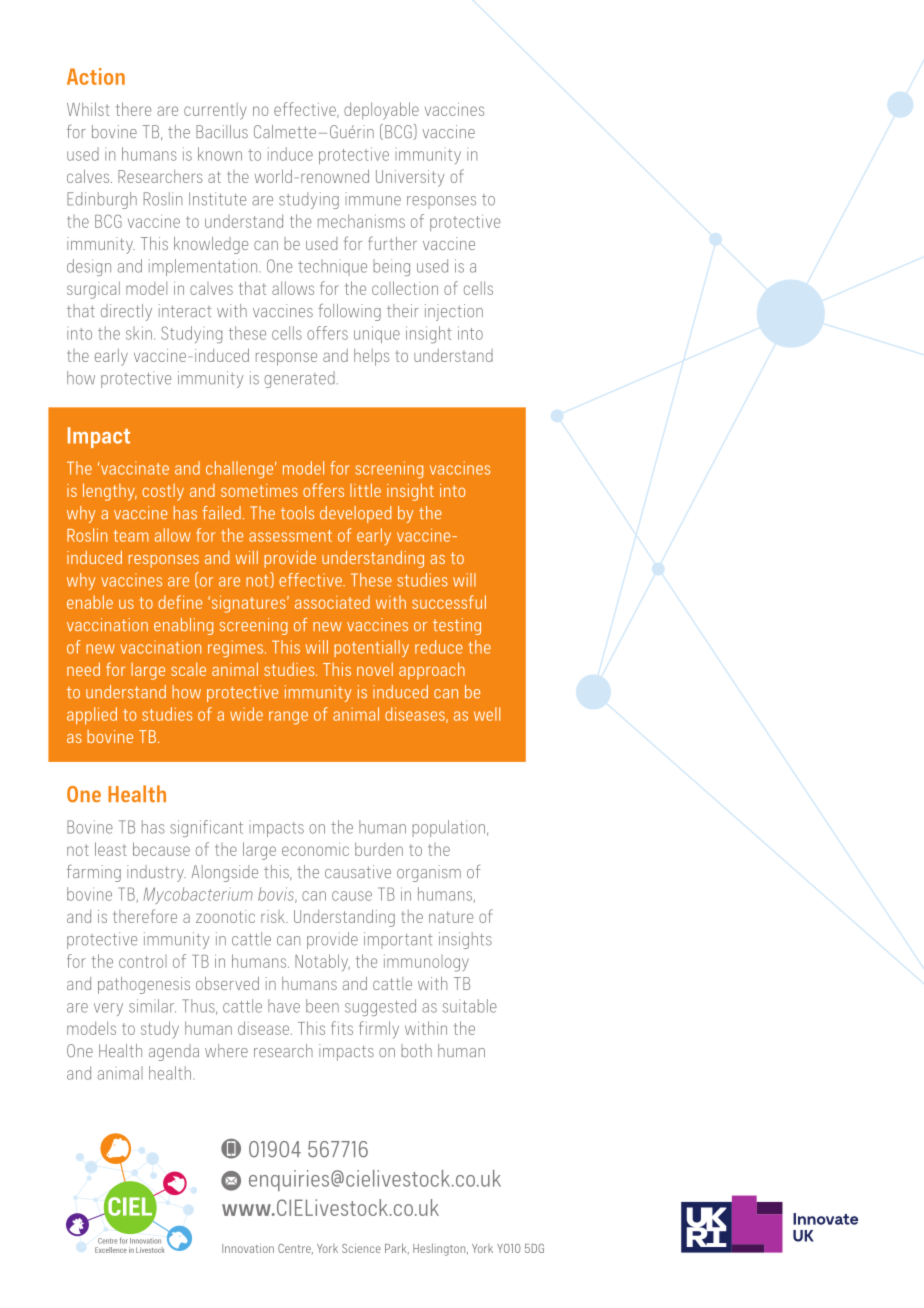 This screenshot has width=924, height=1308. I want to click on immunology, so click(426, 963).
